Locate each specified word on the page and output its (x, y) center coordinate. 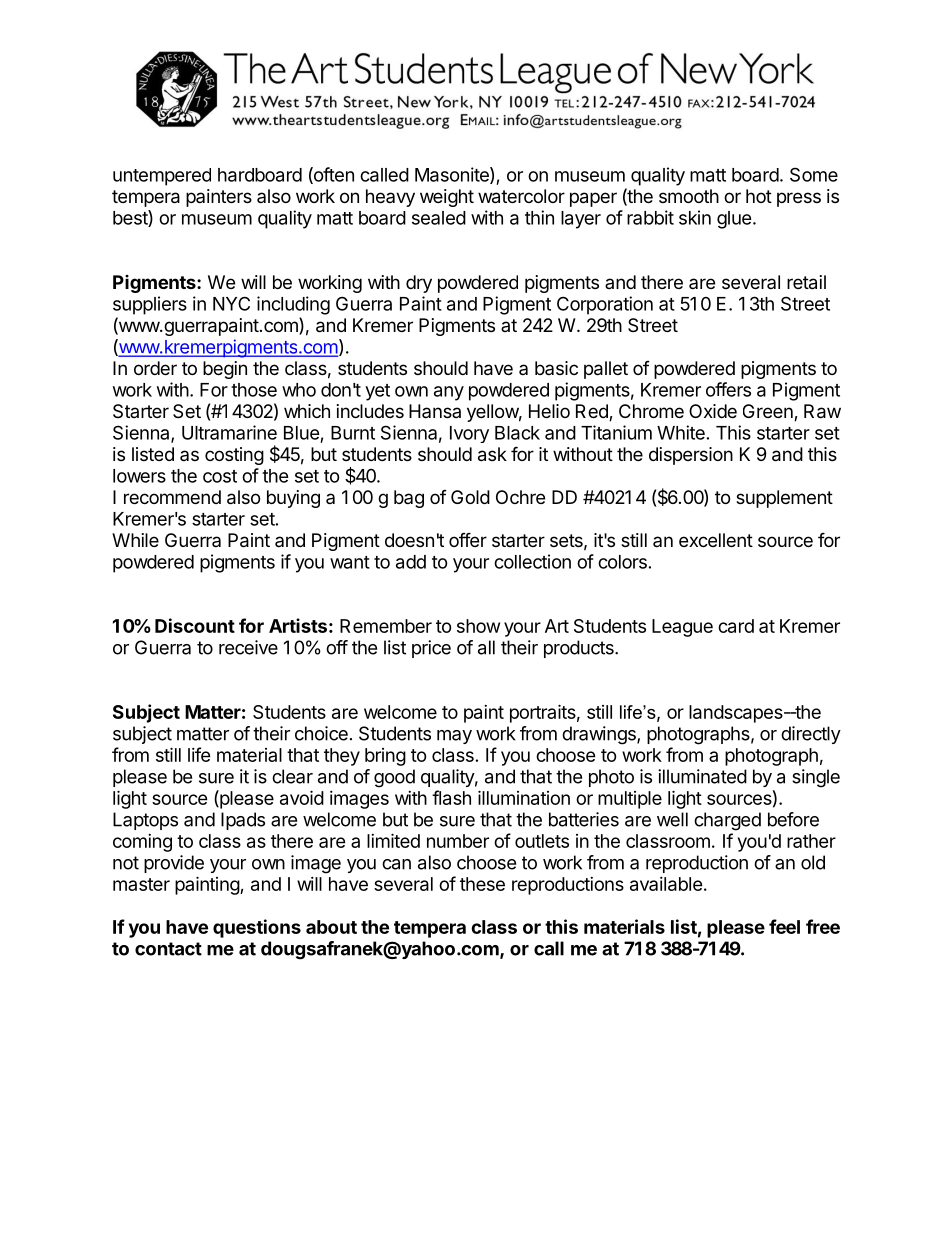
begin (225, 370)
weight (447, 198)
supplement (784, 499)
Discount (195, 625)
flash (451, 797)
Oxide (713, 411)
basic (556, 368)
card (736, 626)
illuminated (702, 776)
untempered (162, 177)
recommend (172, 497)
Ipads (243, 821)
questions (257, 928)
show (478, 626)
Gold (470, 497)
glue (734, 220)
